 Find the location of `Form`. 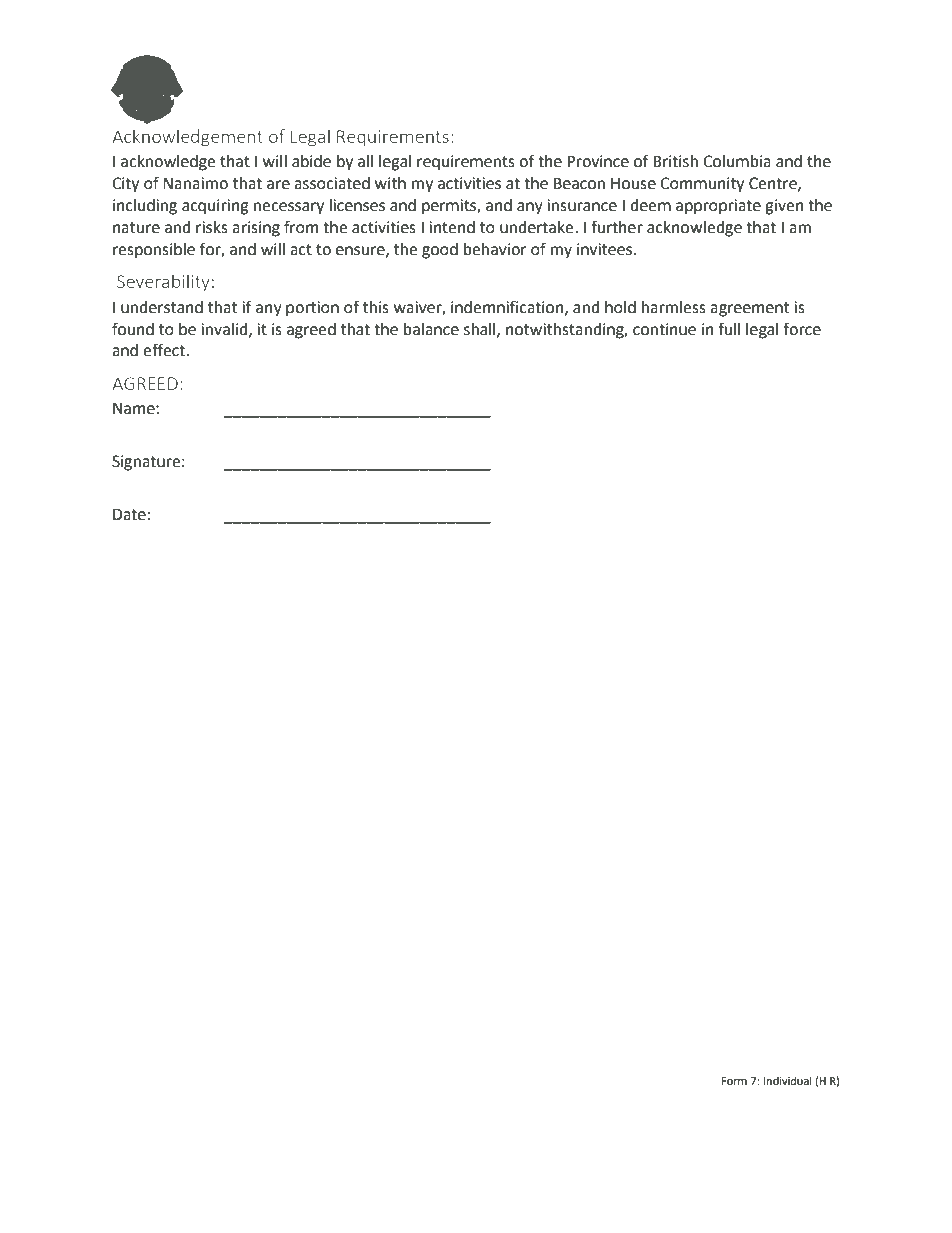

Form is located at coordinates (734, 1081).
